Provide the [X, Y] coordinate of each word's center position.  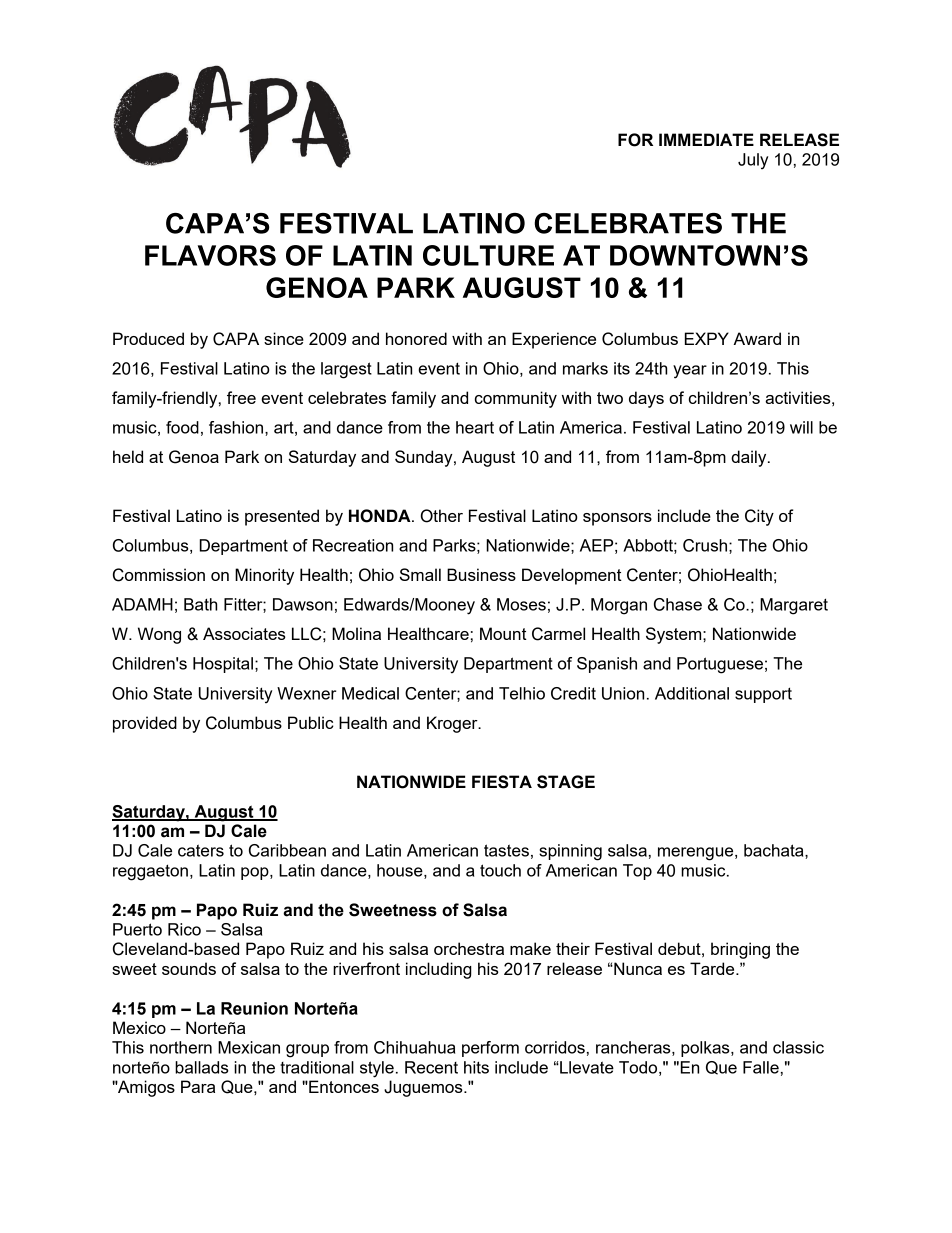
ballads [202, 1067]
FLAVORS [210, 255]
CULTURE [488, 255]
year [690, 372]
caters [201, 850]
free [241, 397]
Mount [503, 633]
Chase [678, 604]
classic [798, 1047]
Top [637, 872]
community [516, 399]
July [753, 161]
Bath [200, 604]
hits [476, 1067]
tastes [506, 850]
